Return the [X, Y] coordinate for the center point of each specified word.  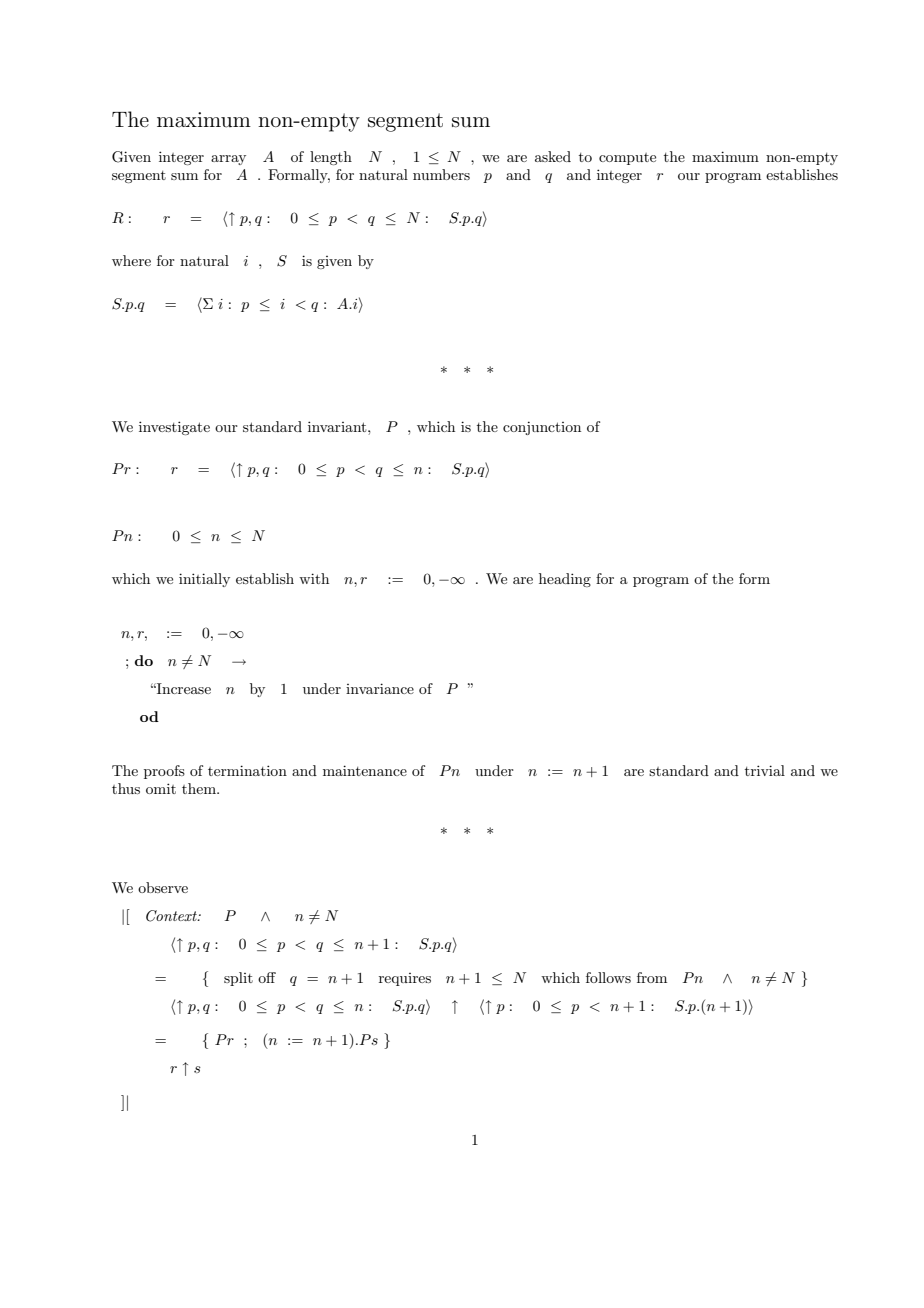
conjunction [542, 428]
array [228, 160]
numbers [441, 174]
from [652, 977]
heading [565, 580]
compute [627, 159]
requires [405, 979]
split [238, 979]
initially [204, 580]
